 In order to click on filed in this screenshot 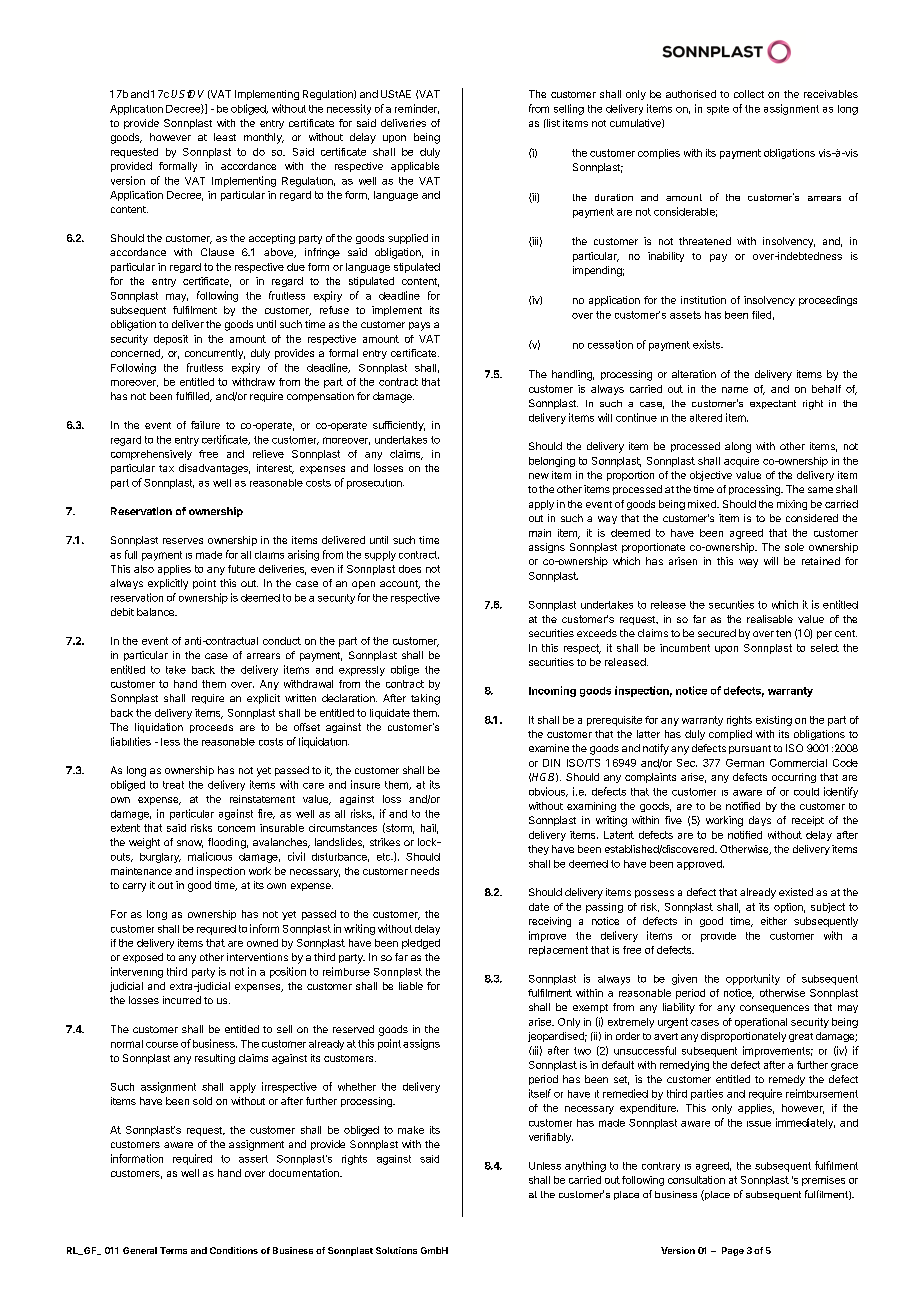, I will do `click(761, 315)`.
